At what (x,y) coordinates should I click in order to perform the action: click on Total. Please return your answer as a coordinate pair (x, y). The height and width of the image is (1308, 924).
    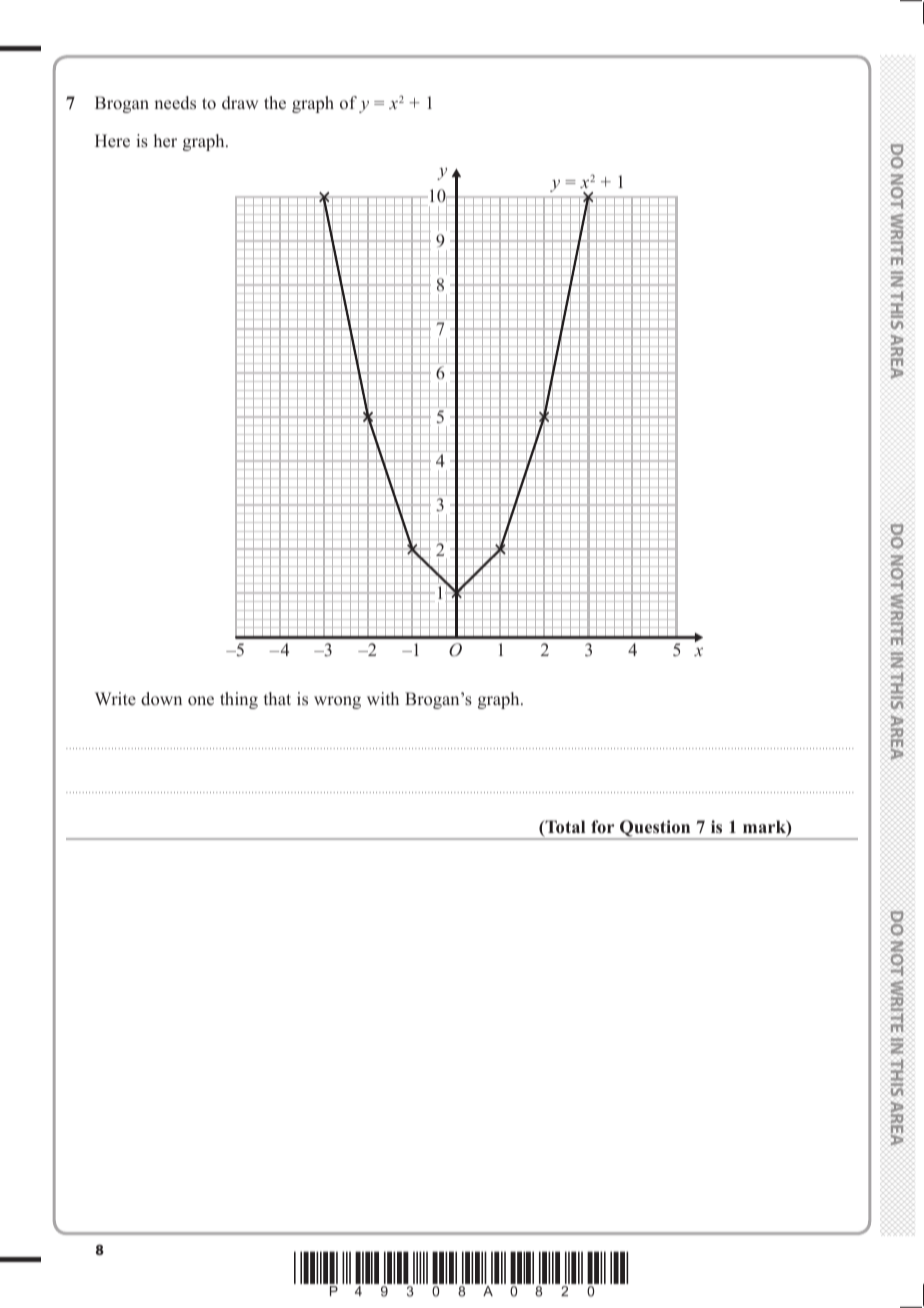
    Looking at the image, I should click on (564, 828).
